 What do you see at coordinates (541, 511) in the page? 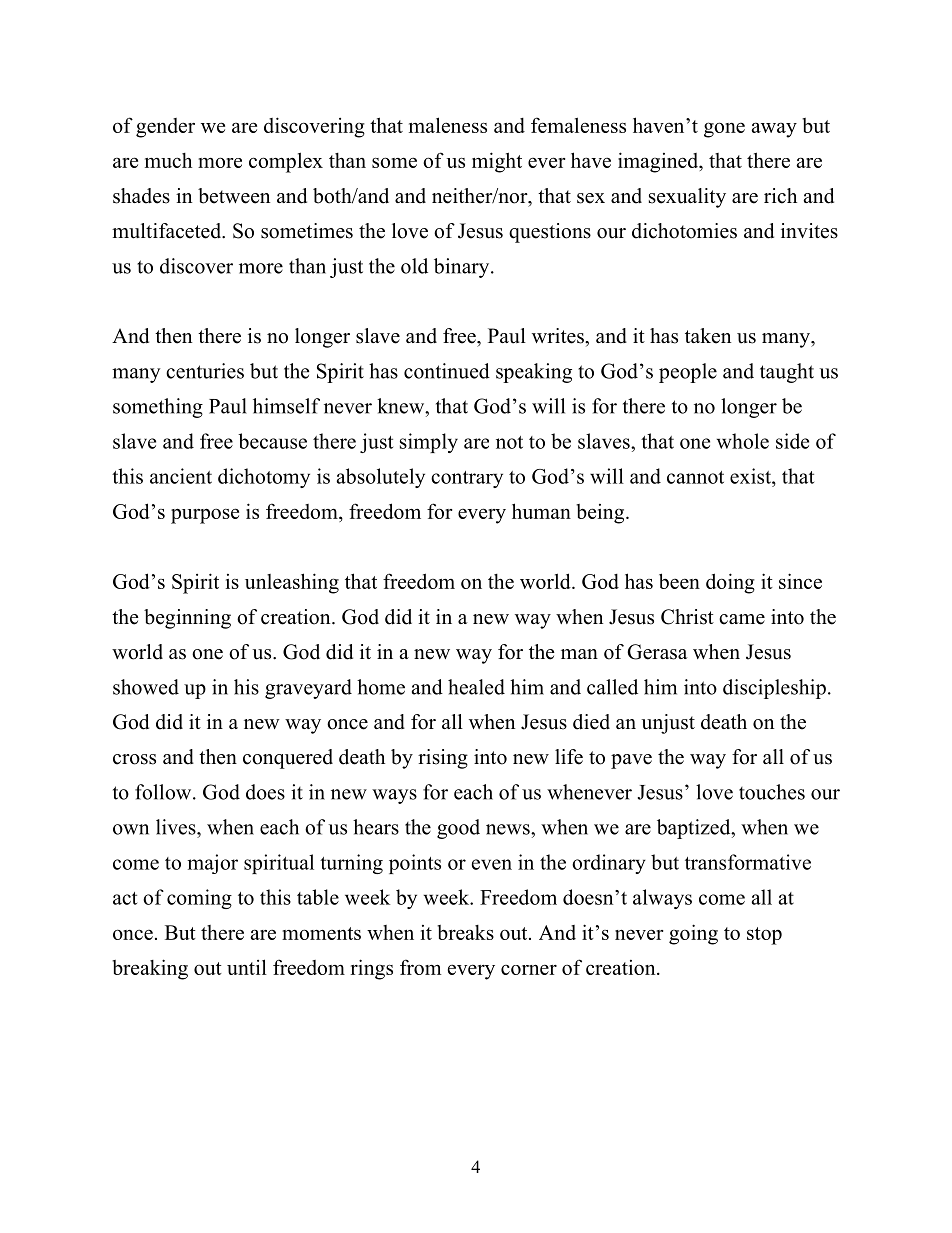
I see `human` at bounding box center [541, 511].
